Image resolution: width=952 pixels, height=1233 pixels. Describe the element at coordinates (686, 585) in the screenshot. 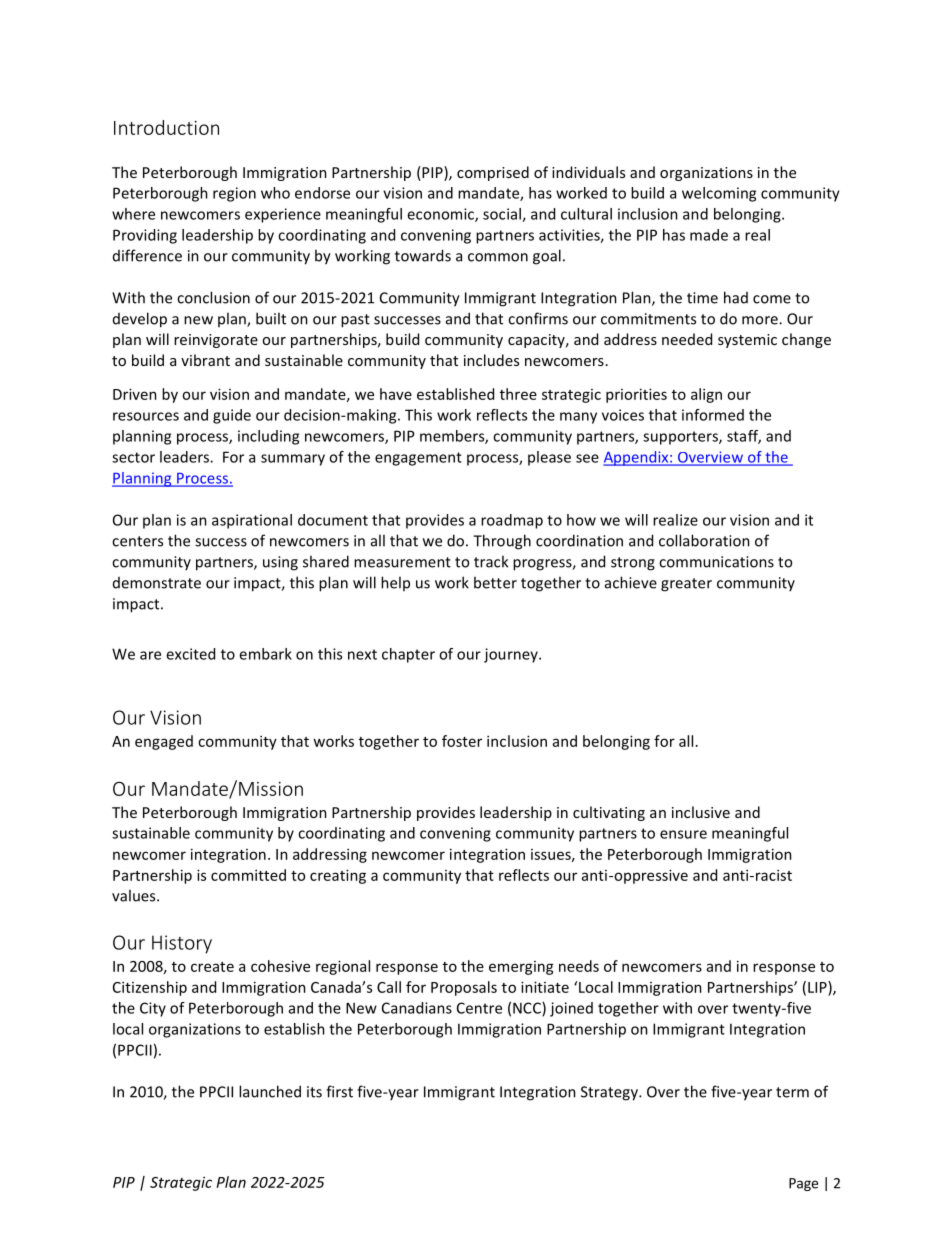

I see `greater` at that location.
